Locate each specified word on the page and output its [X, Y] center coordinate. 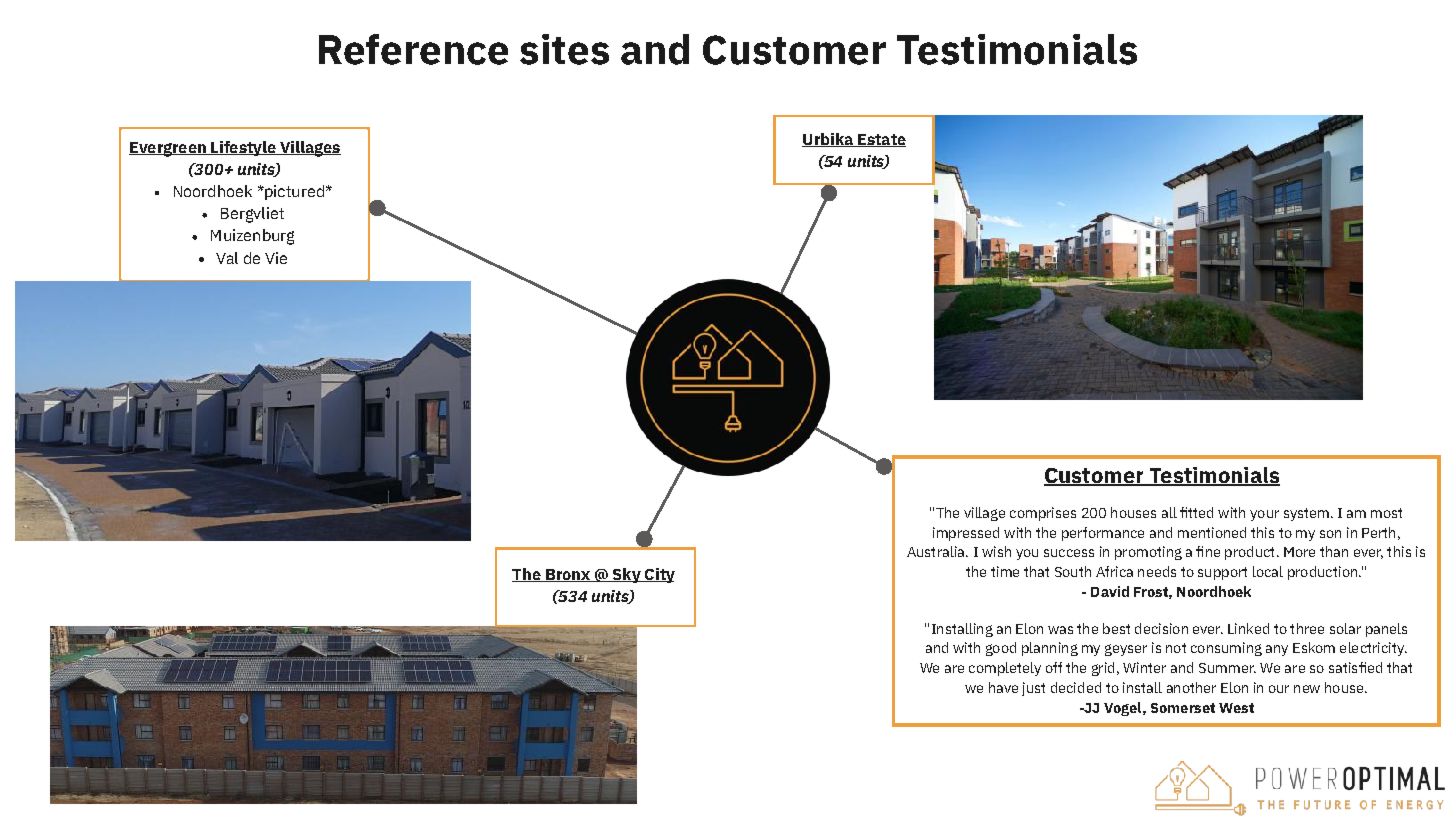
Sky [626, 575]
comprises [1043, 514]
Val [227, 258]
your [1264, 515]
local [1268, 571]
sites [564, 49]
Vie [276, 258]
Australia [937, 551]
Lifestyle [243, 148]
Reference [413, 49]
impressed [966, 534]
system [1306, 514]
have [1003, 687]
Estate [881, 140]
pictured [293, 192]
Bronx [567, 575]
